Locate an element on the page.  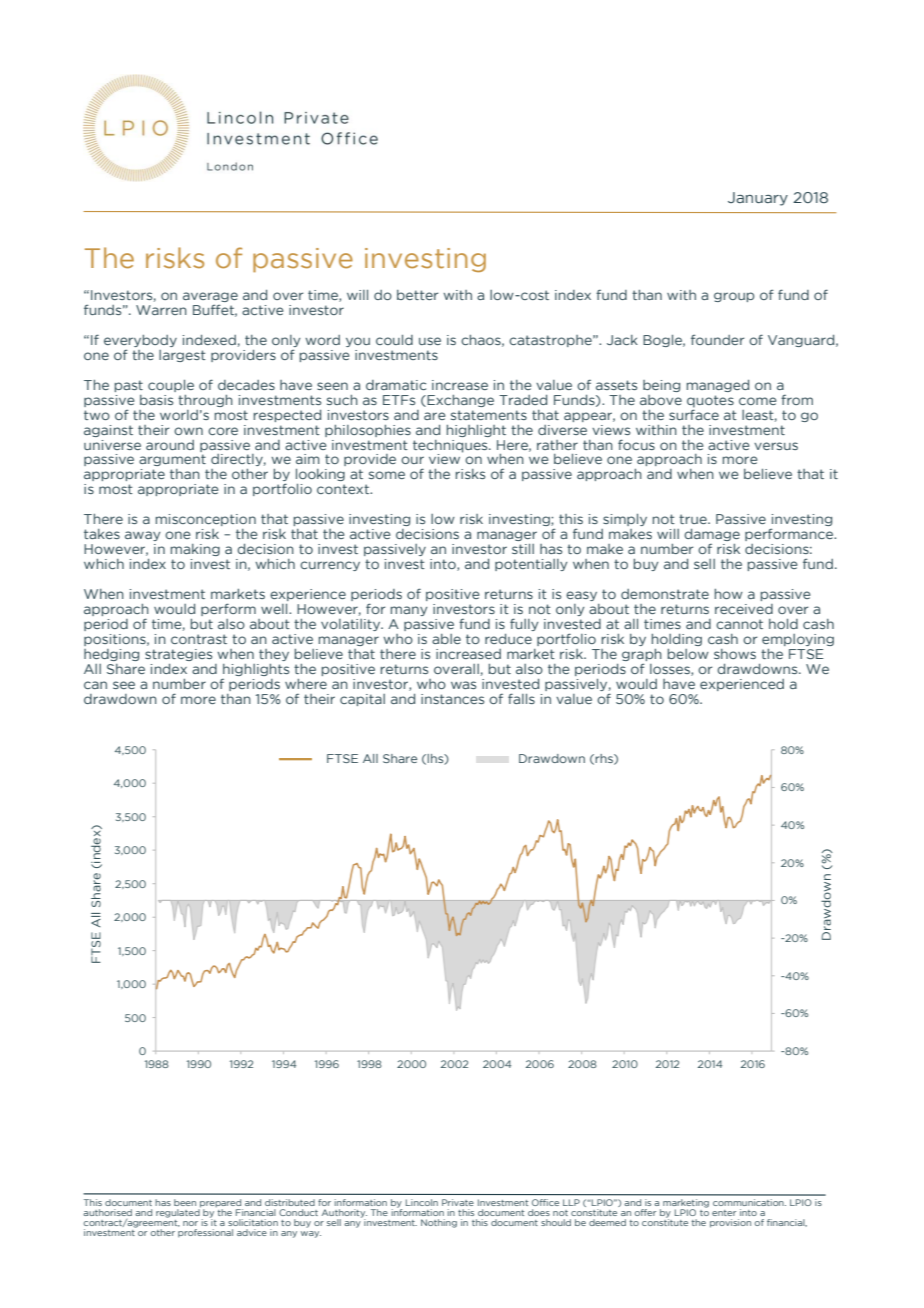
nor is located at coordinates (190, 1223).
